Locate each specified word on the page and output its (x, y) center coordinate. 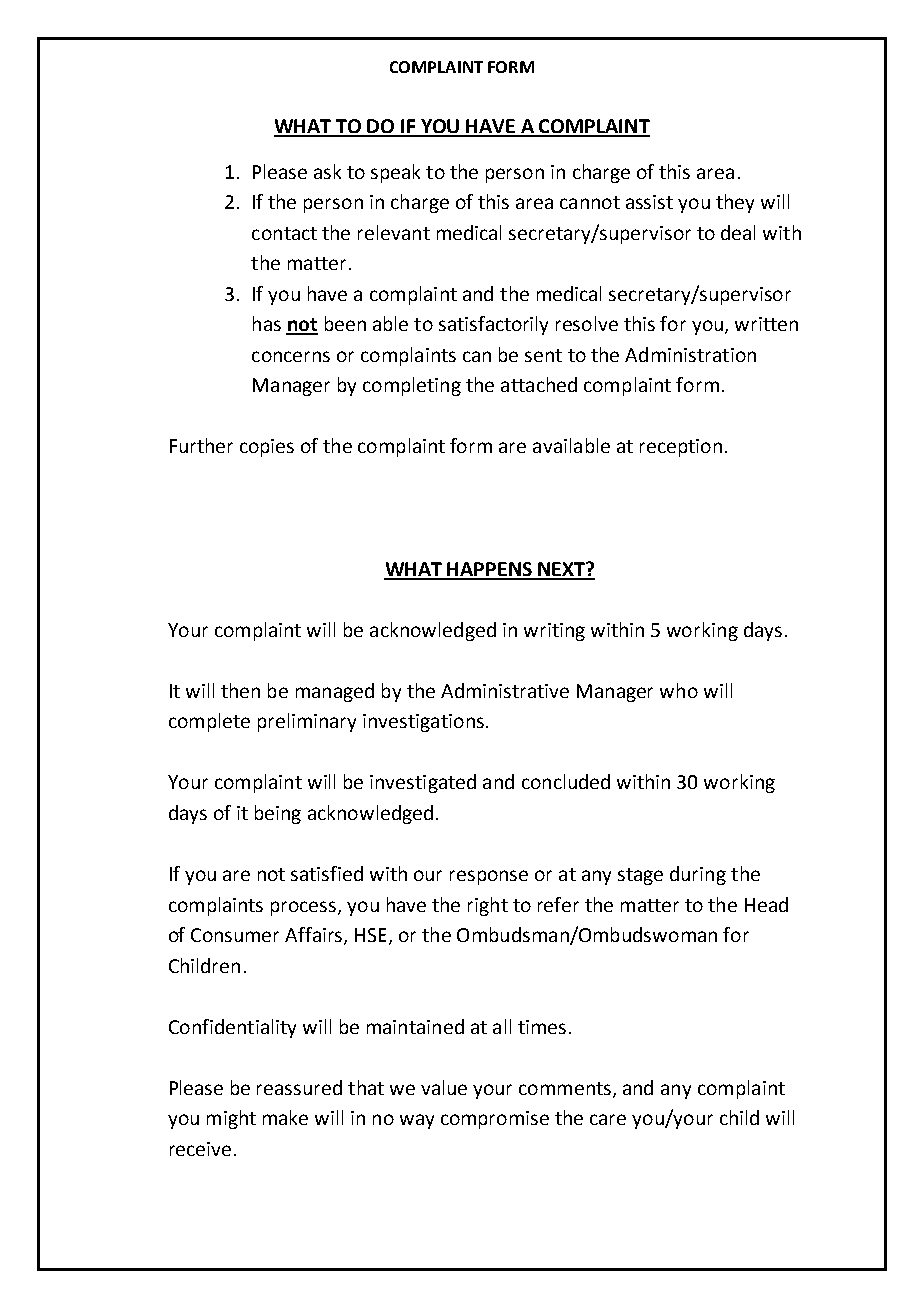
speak (395, 173)
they (735, 203)
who (679, 690)
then (240, 690)
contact (284, 233)
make (285, 1117)
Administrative (505, 690)
